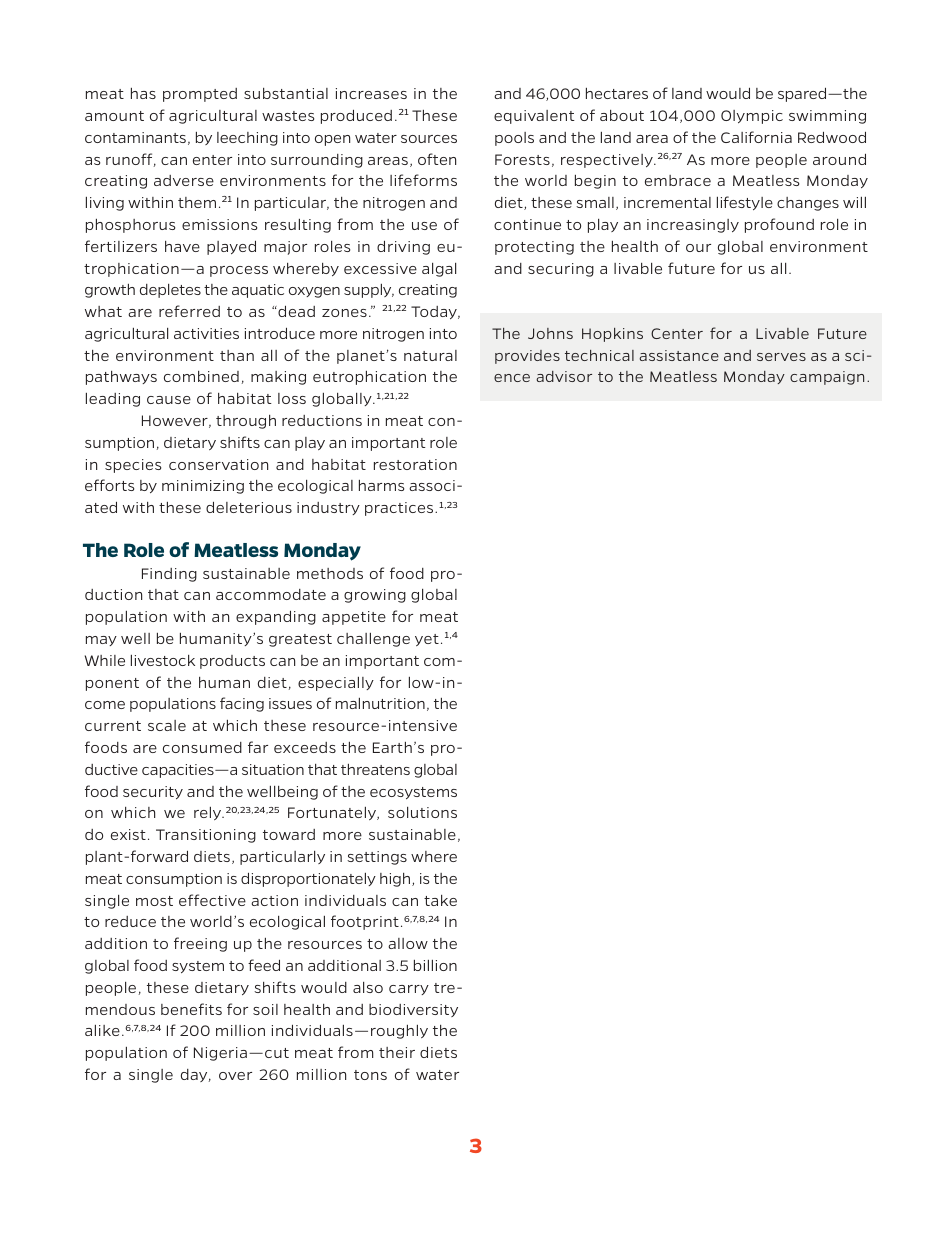 This screenshot has width=952, height=1233. Describe the element at coordinates (380, 703) in the screenshot. I see `malnutrition` at that location.
